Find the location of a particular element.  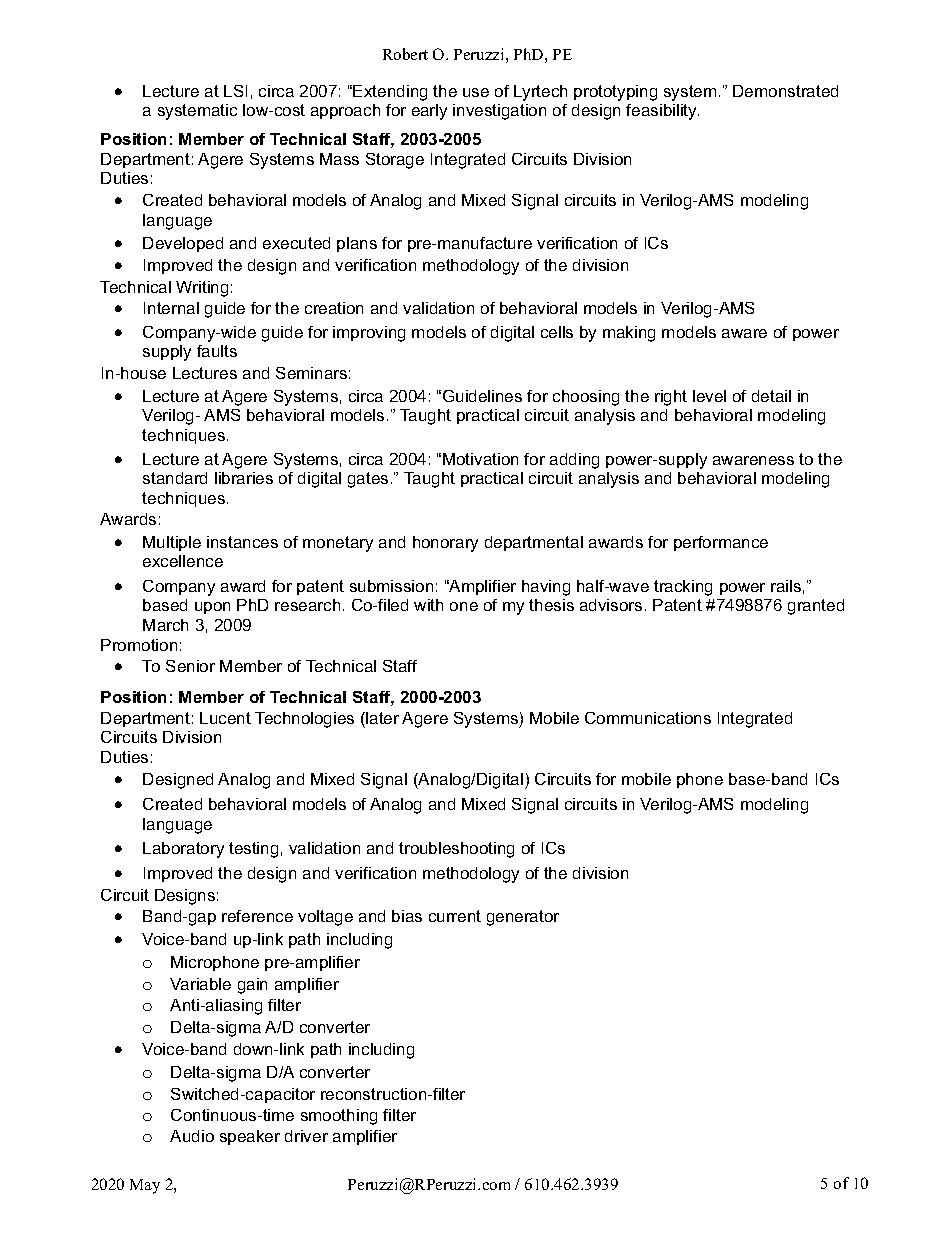

smoothing is located at coordinates (339, 1117).
